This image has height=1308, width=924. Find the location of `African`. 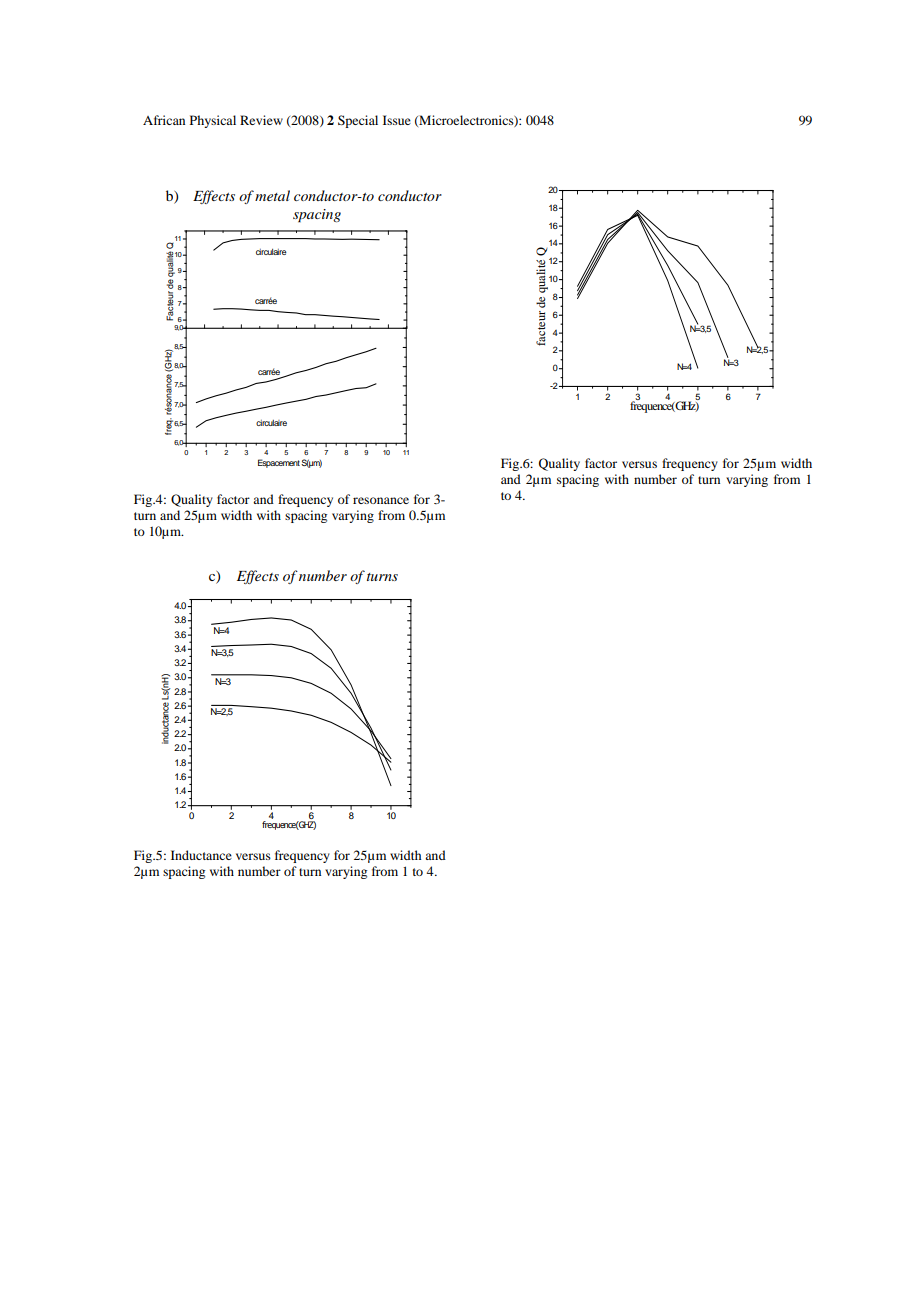

African is located at coordinates (164, 120).
